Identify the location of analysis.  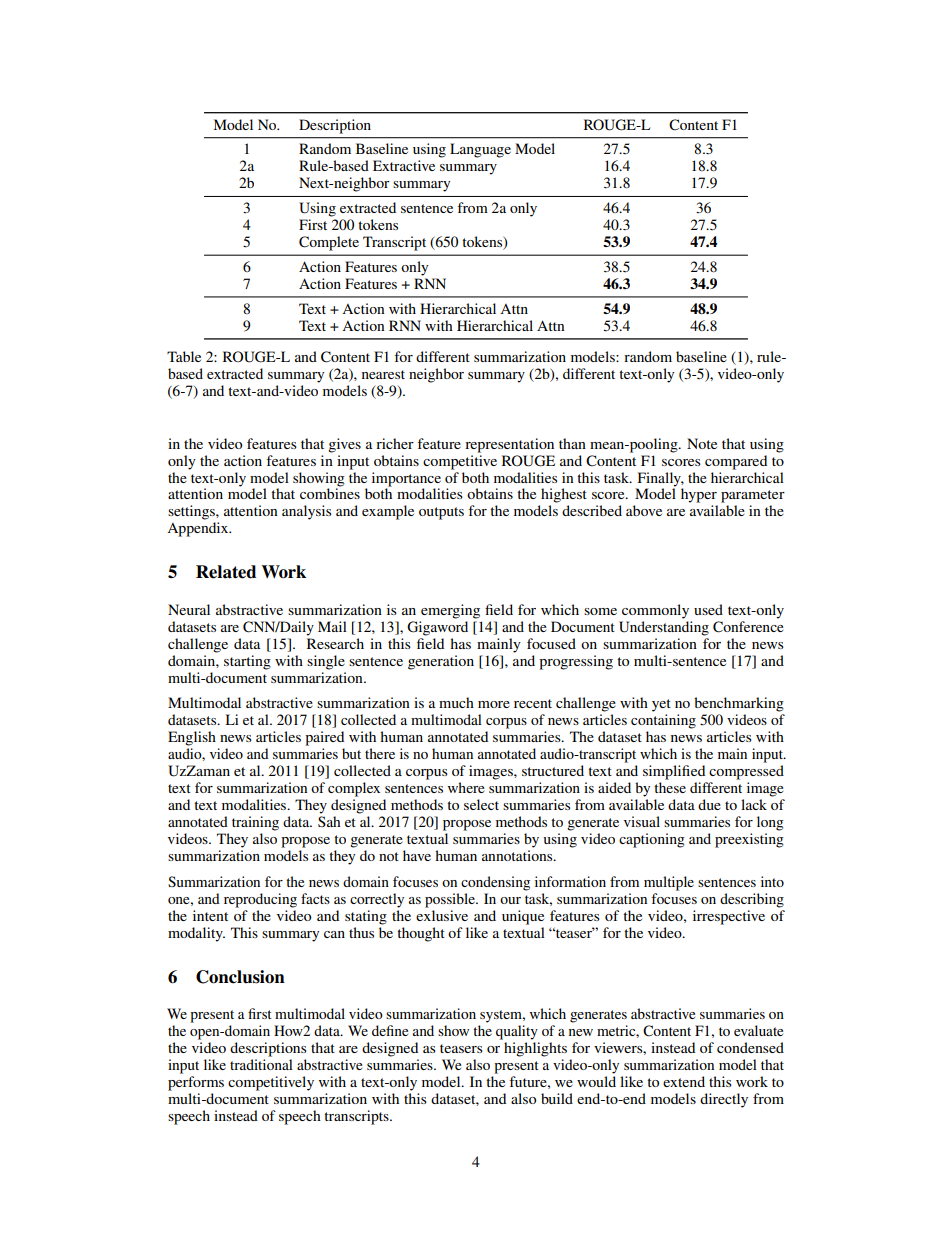
(306, 512).
